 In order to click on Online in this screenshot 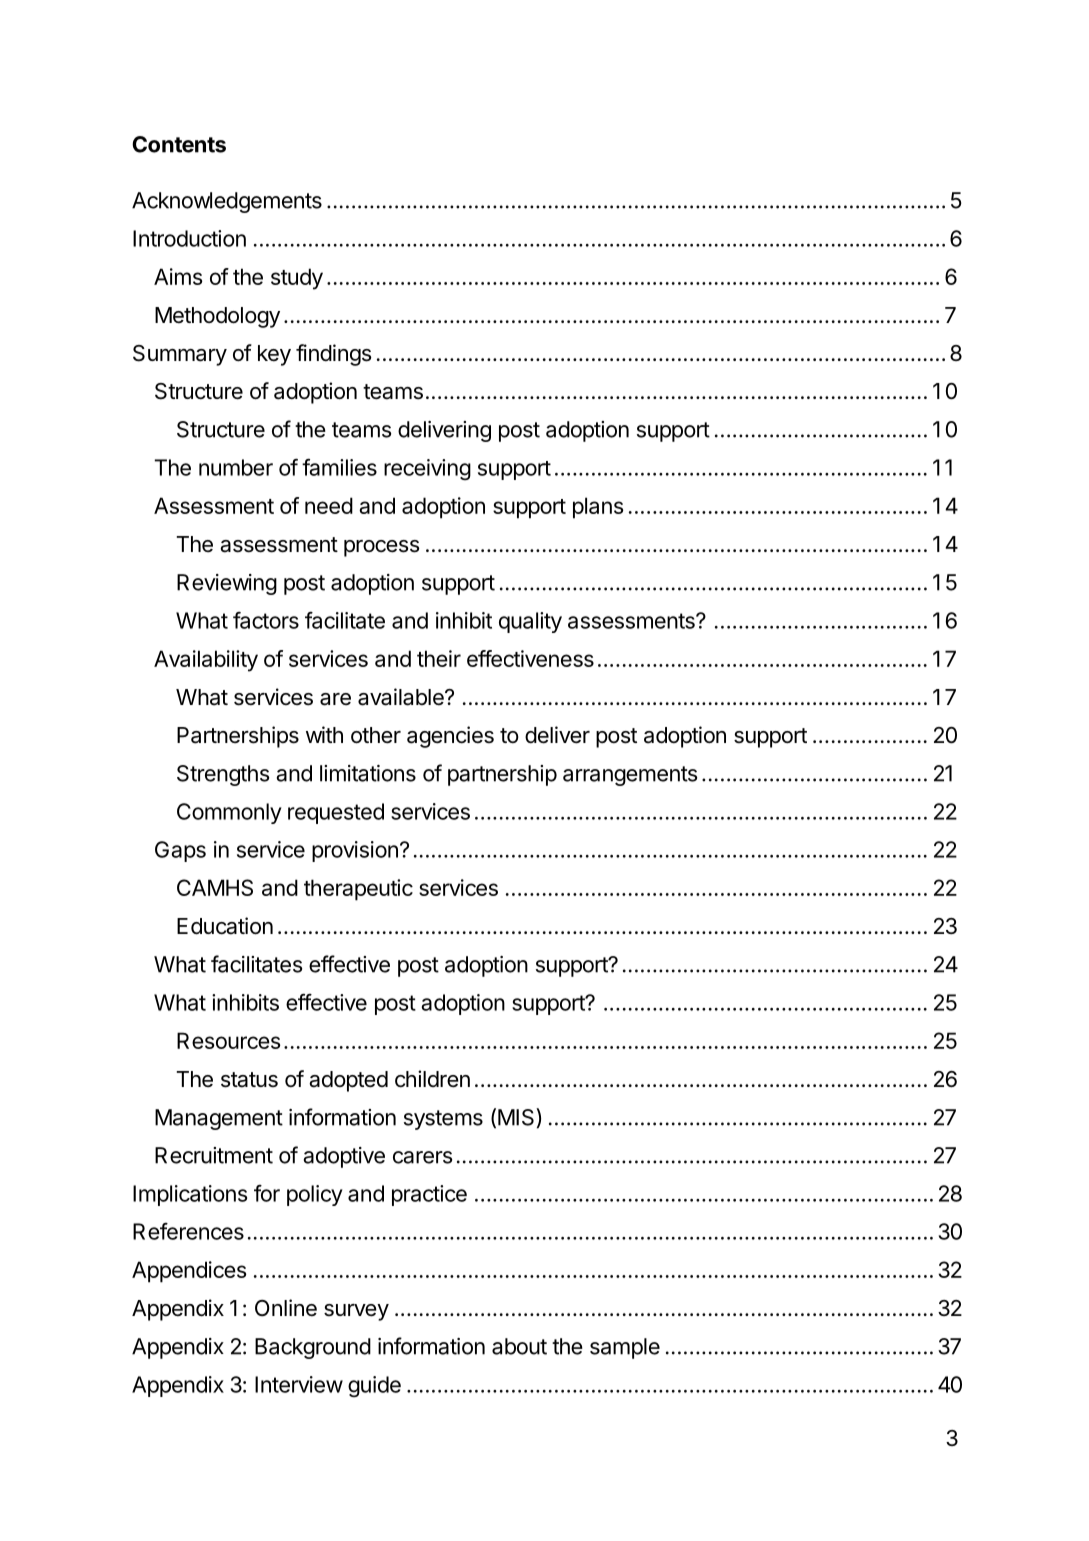, I will do `click(286, 1308)`.
